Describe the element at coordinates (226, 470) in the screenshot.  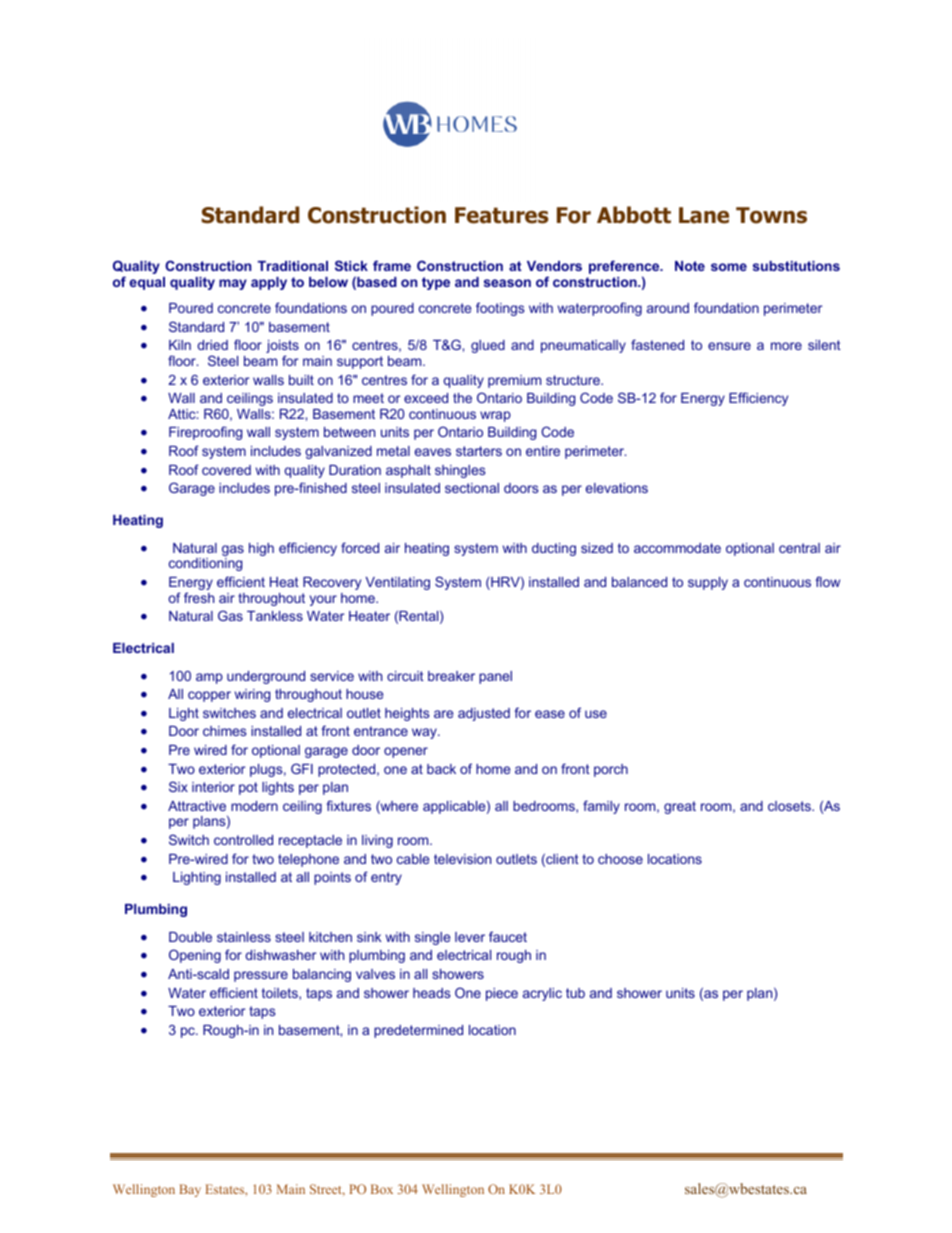
I see `covered` at that location.
